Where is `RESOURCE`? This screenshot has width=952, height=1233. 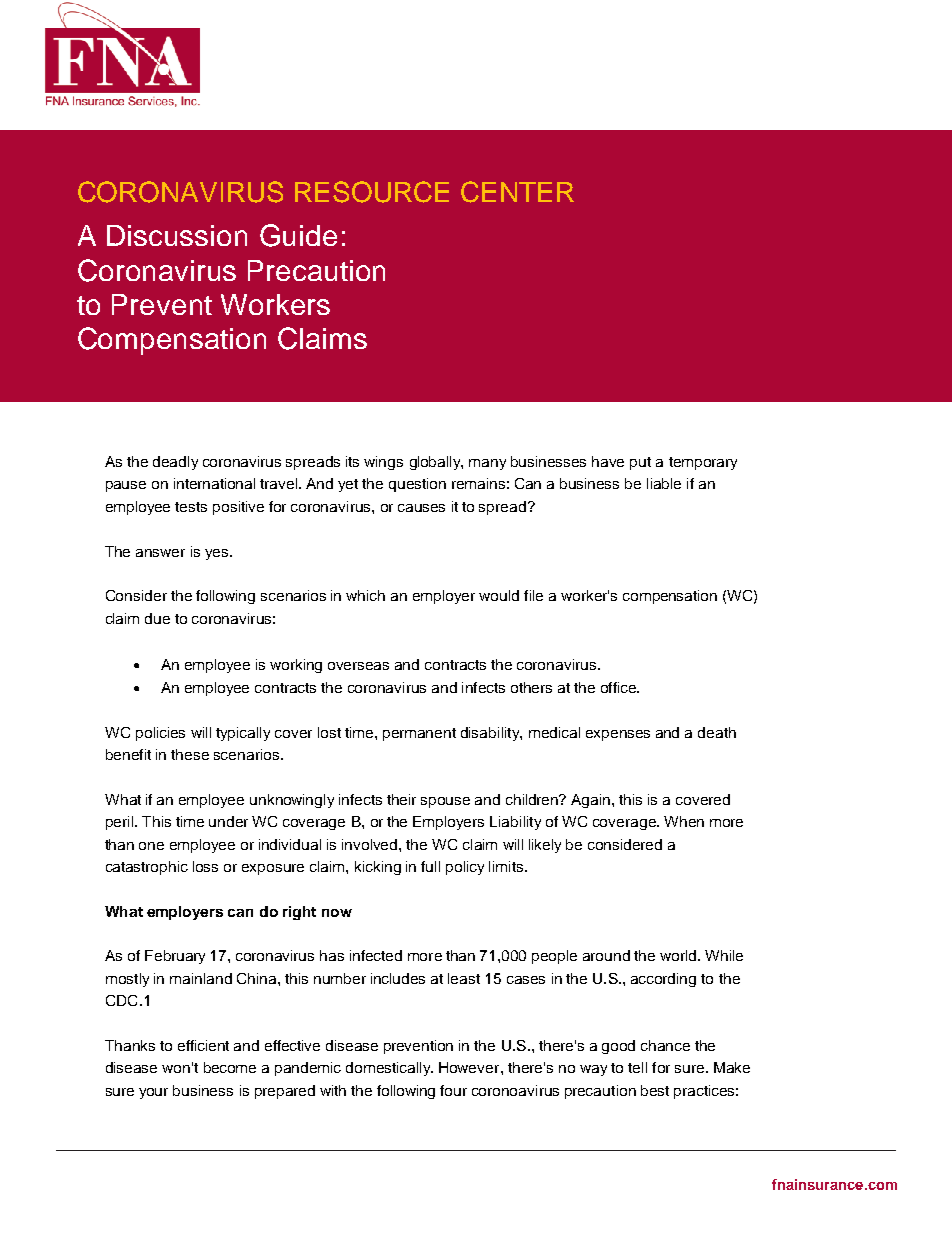
RESOURCE is located at coordinates (372, 192).
